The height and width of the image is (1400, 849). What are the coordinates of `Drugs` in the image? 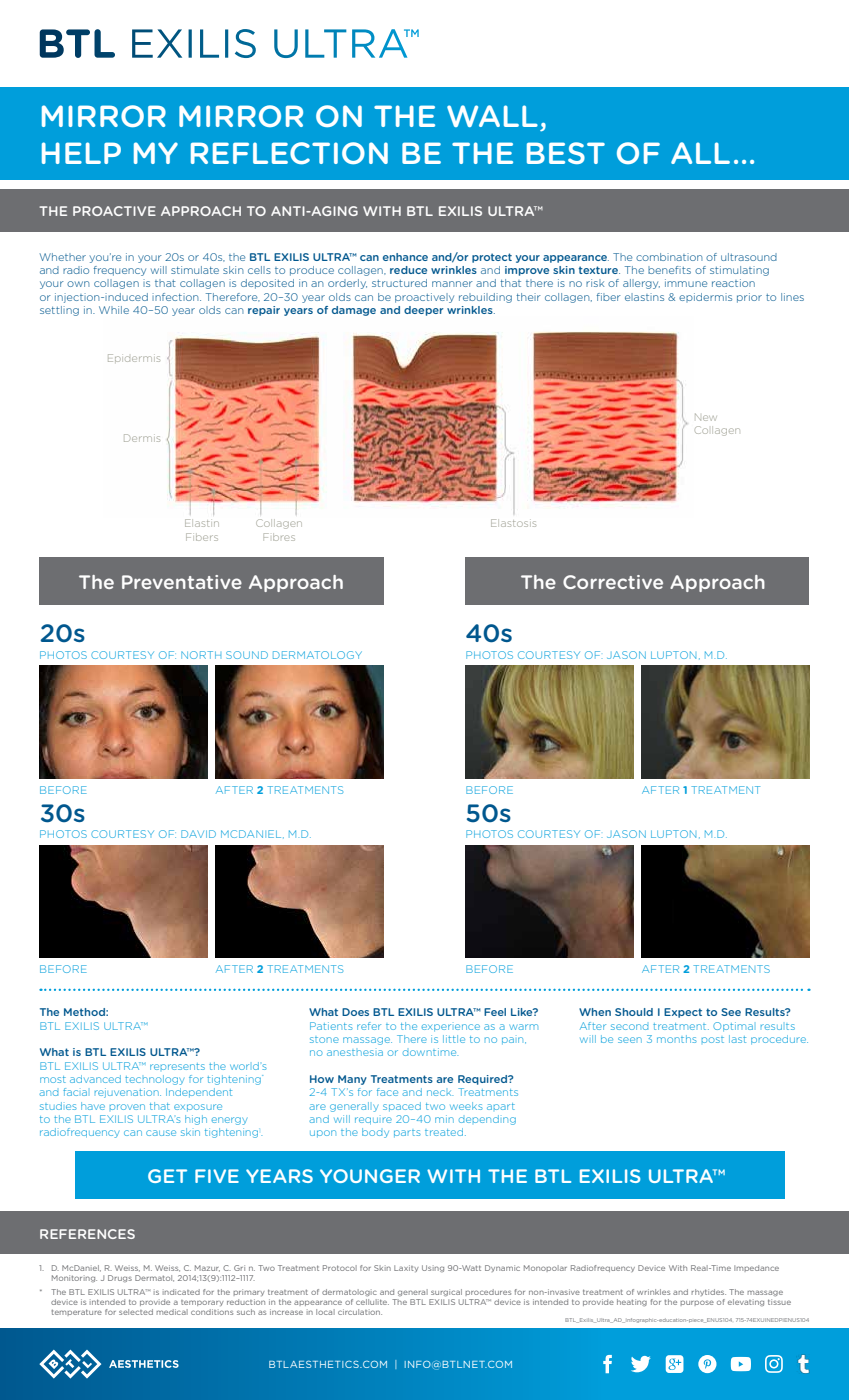 It's located at (120, 1278).
